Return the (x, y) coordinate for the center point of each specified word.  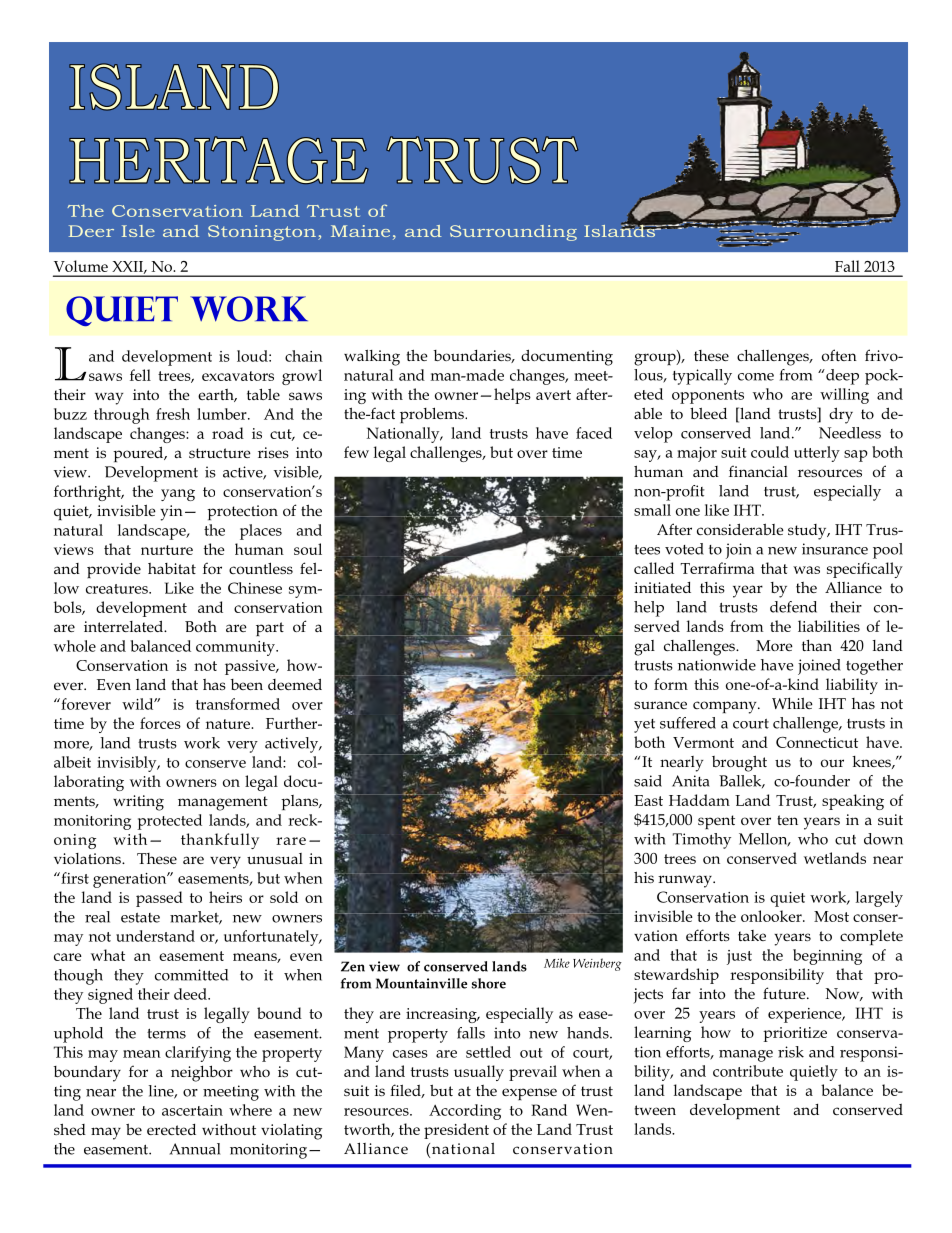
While (792, 703)
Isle (138, 231)
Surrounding (513, 233)
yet (644, 726)
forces (160, 723)
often (839, 355)
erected (171, 1129)
